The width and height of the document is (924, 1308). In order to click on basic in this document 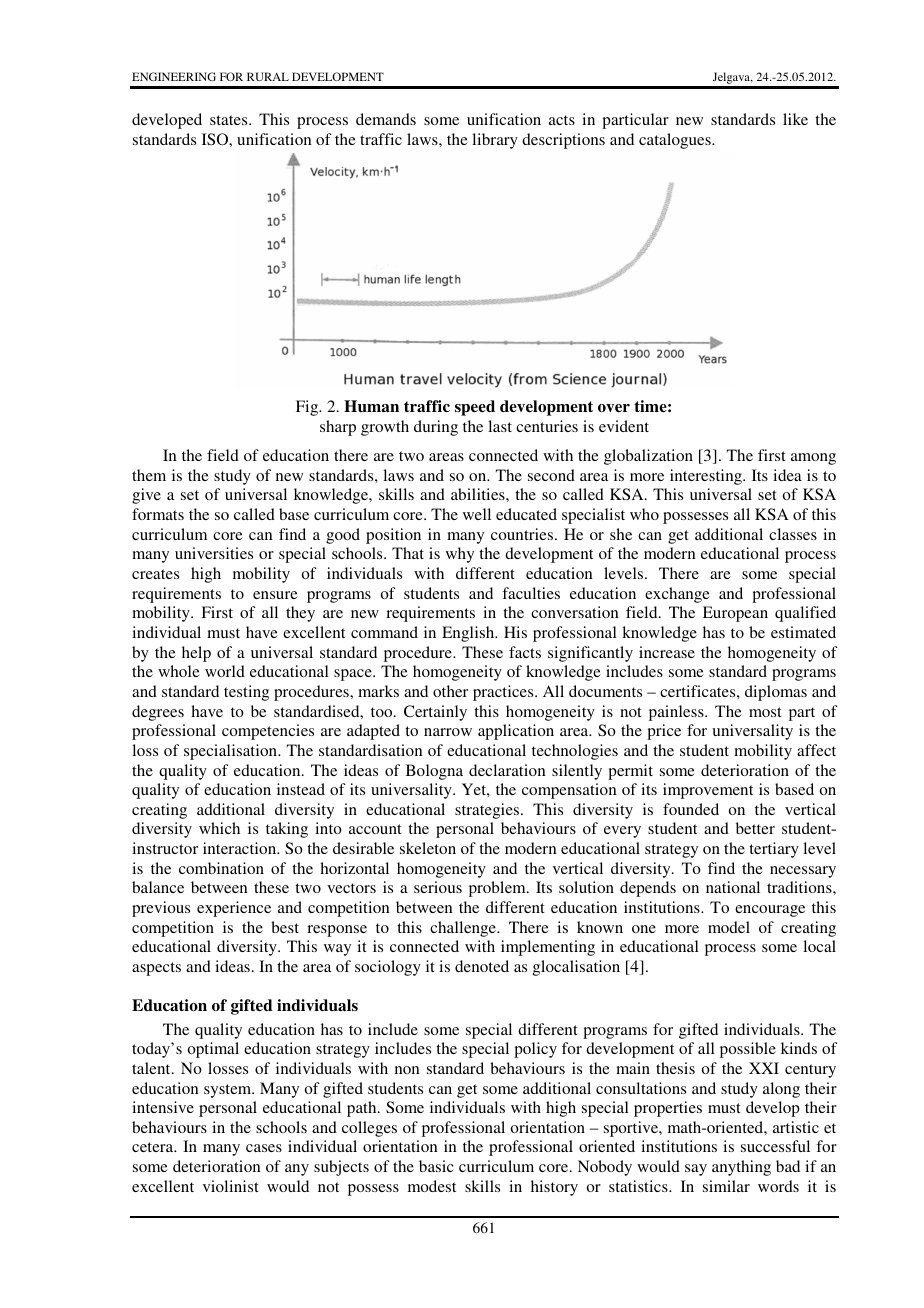, I will do `click(436, 1166)`.
